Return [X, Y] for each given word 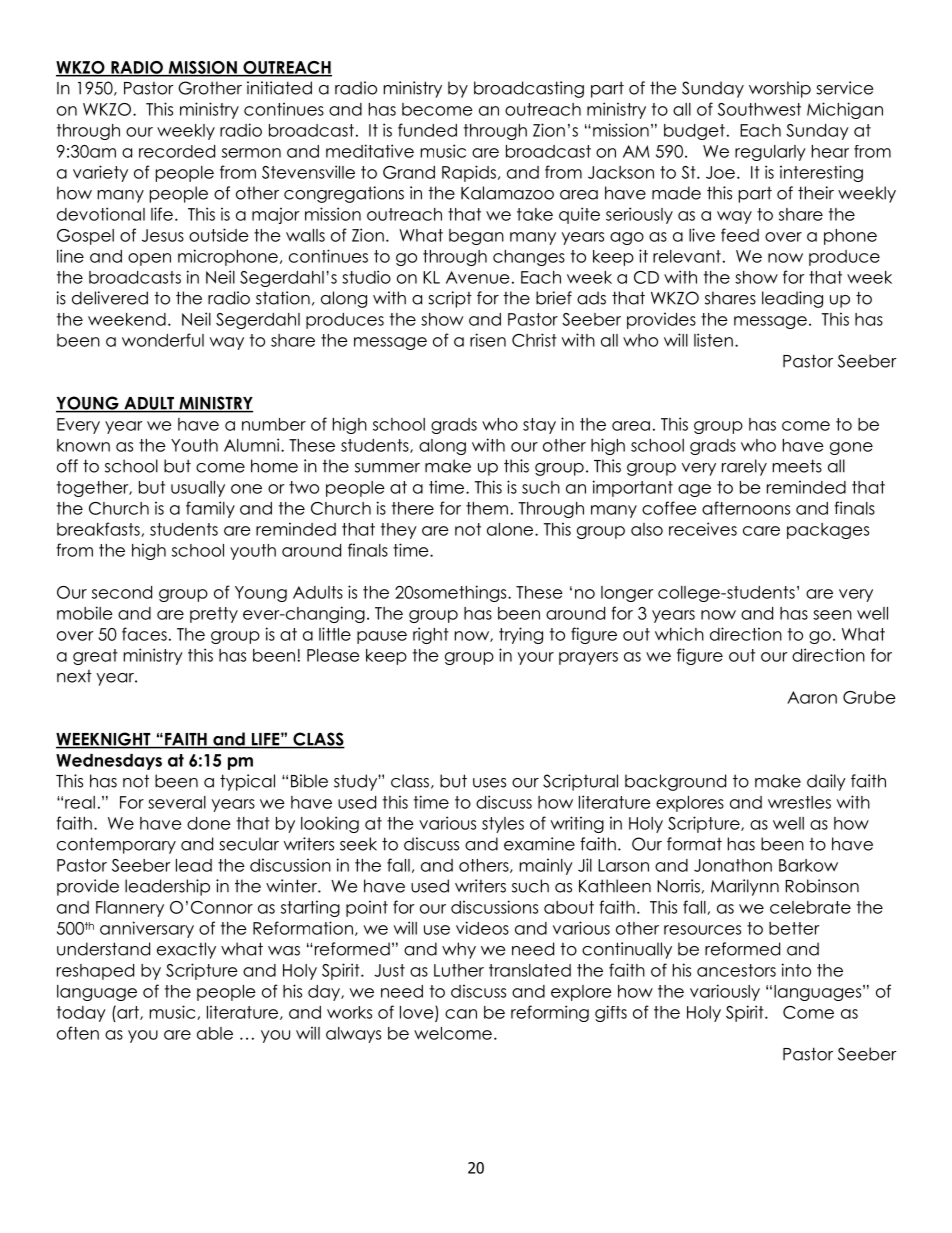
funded [427, 130]
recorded [177, 151]
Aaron [812, 697]
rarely [744, 467]
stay [539, 426]
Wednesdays [109, 762]
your [536, 658]
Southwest [759, 109]
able [215, 1033]
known [83, 445]
